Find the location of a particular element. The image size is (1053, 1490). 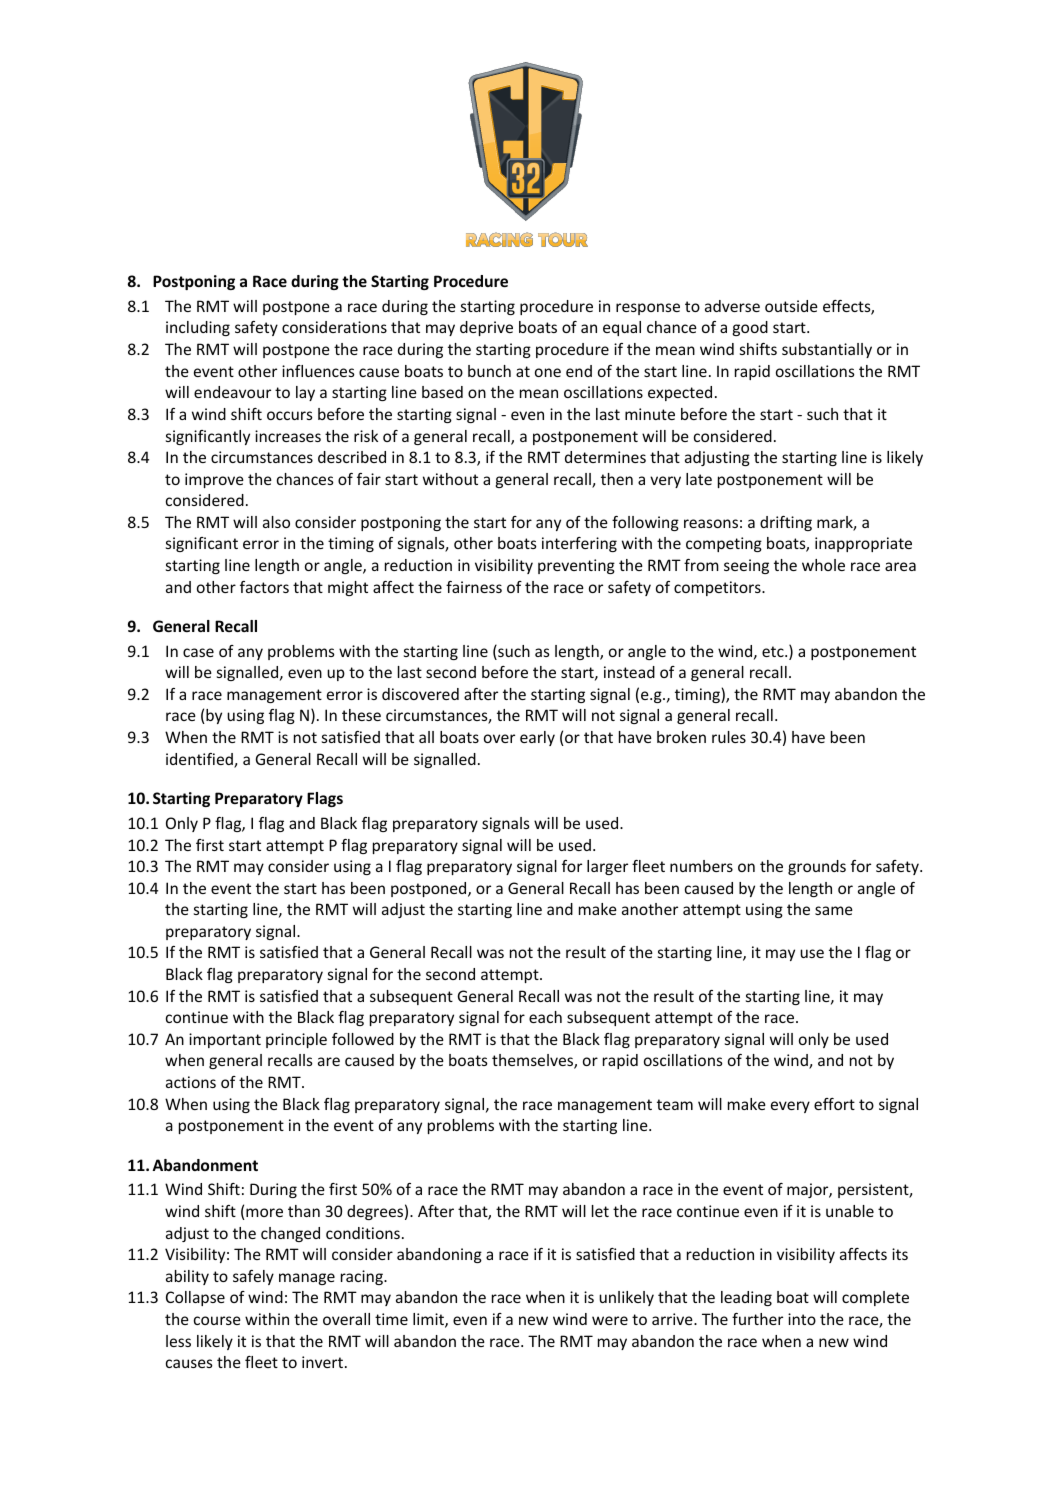

deprive is located at coordinates (486, 328).
